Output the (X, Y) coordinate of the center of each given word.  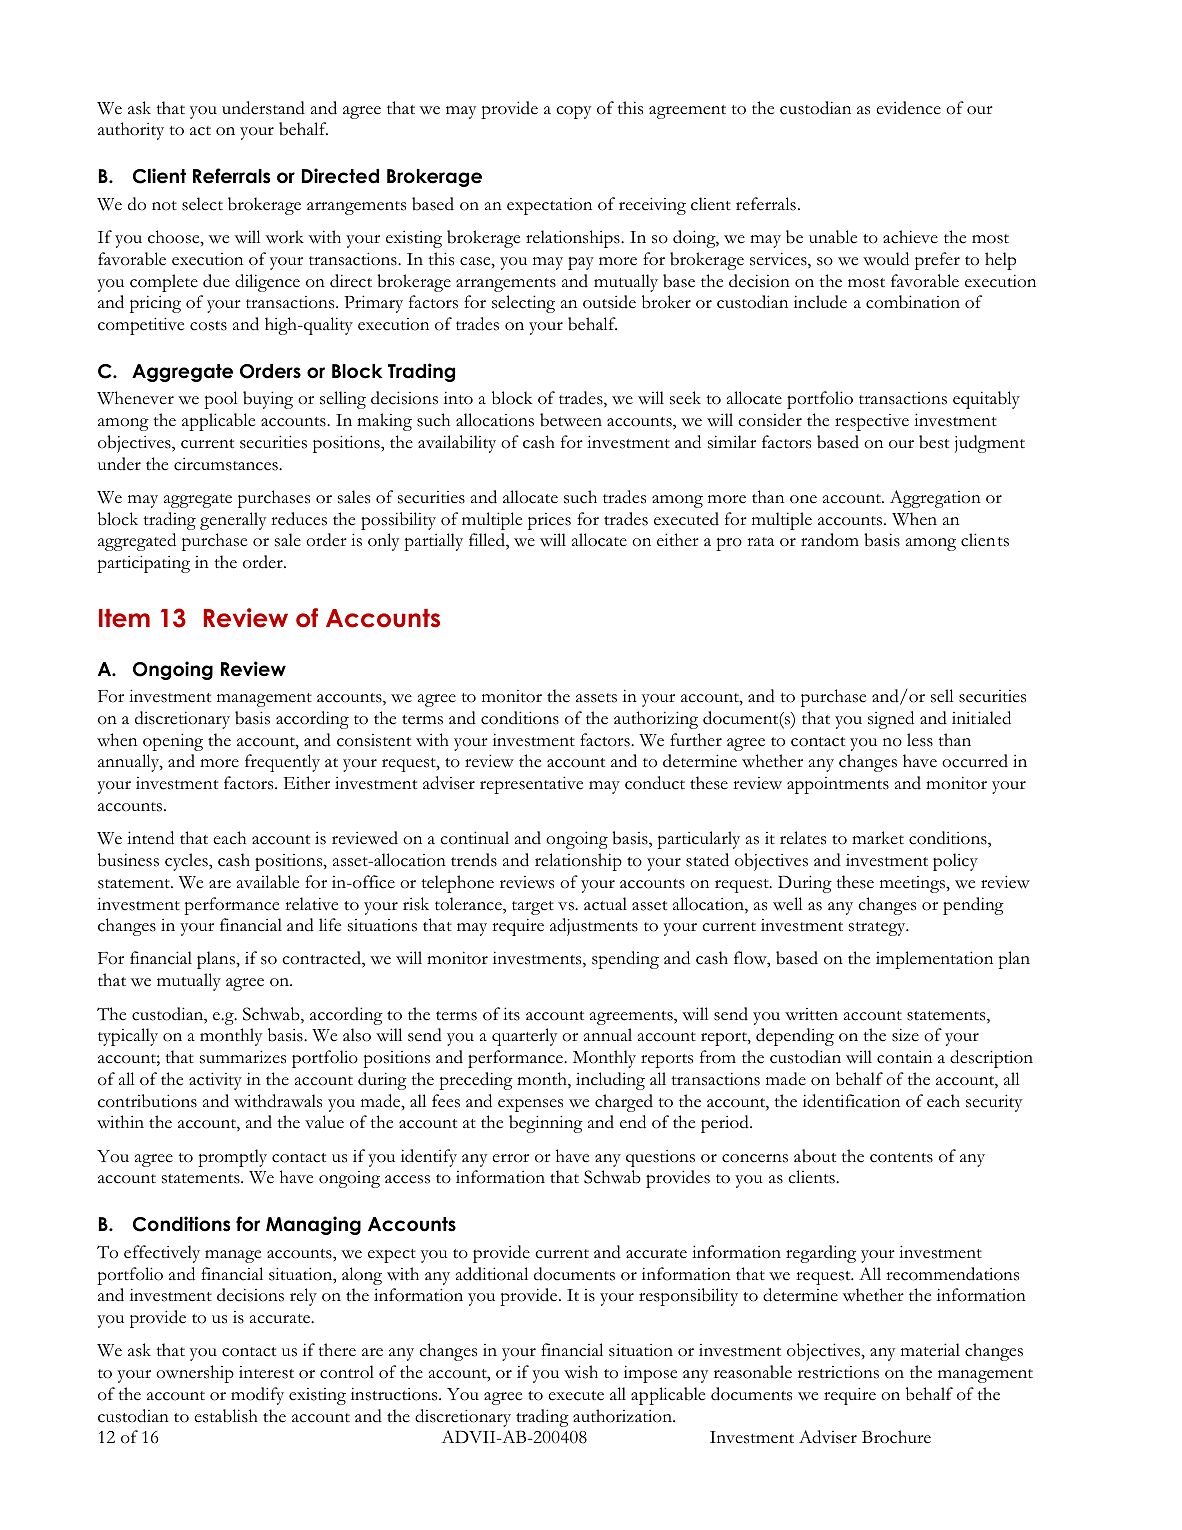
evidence (908, 108)
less (920, 740)
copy (573, 112)
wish (581, 1372)
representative (531, 785)
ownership (195, 1374)
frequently (282, 763)
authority (131, 131)
